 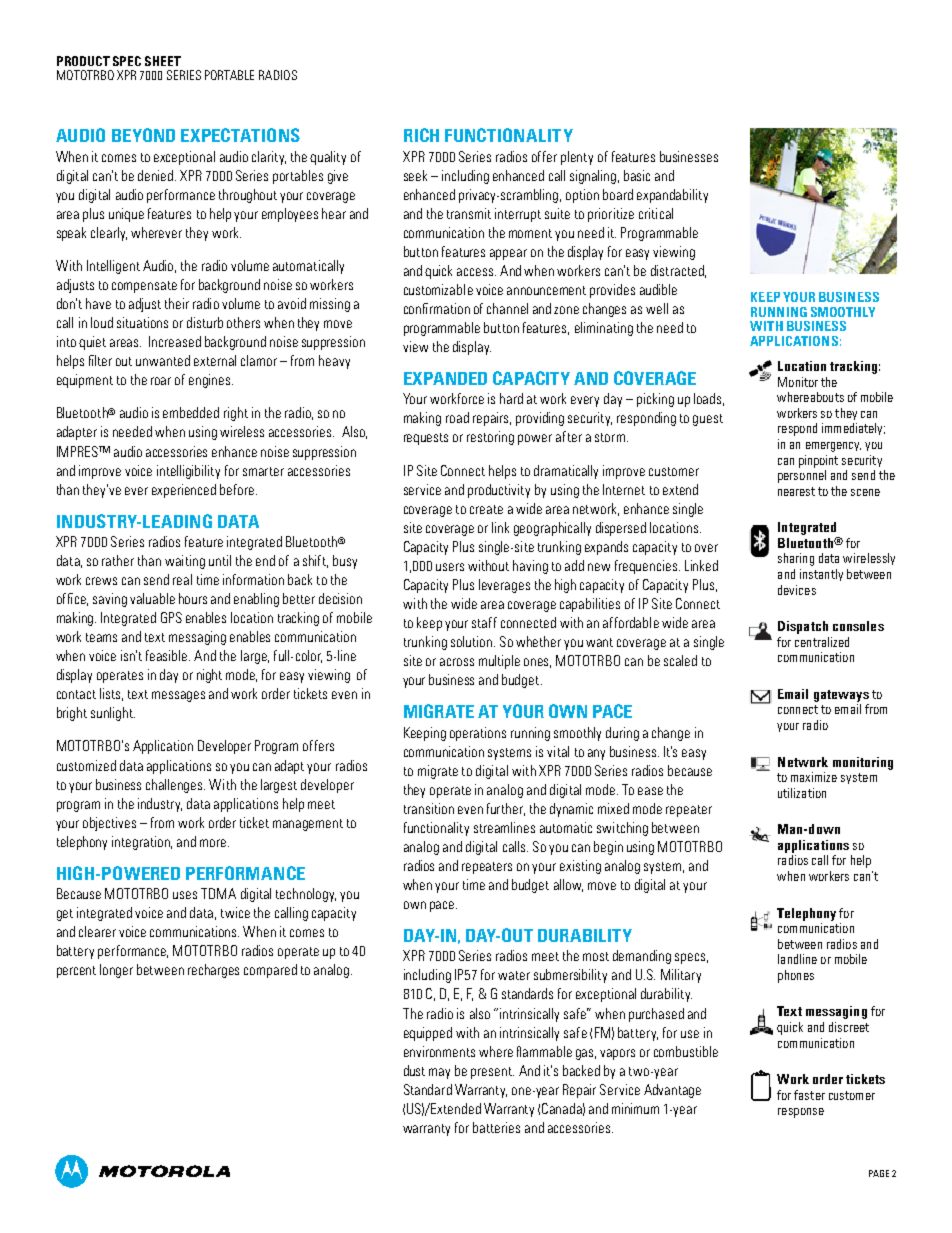 What do you see at coordinates (161, 381) in the screenshot?
I see `roar` at bounding box center [161, 381].
